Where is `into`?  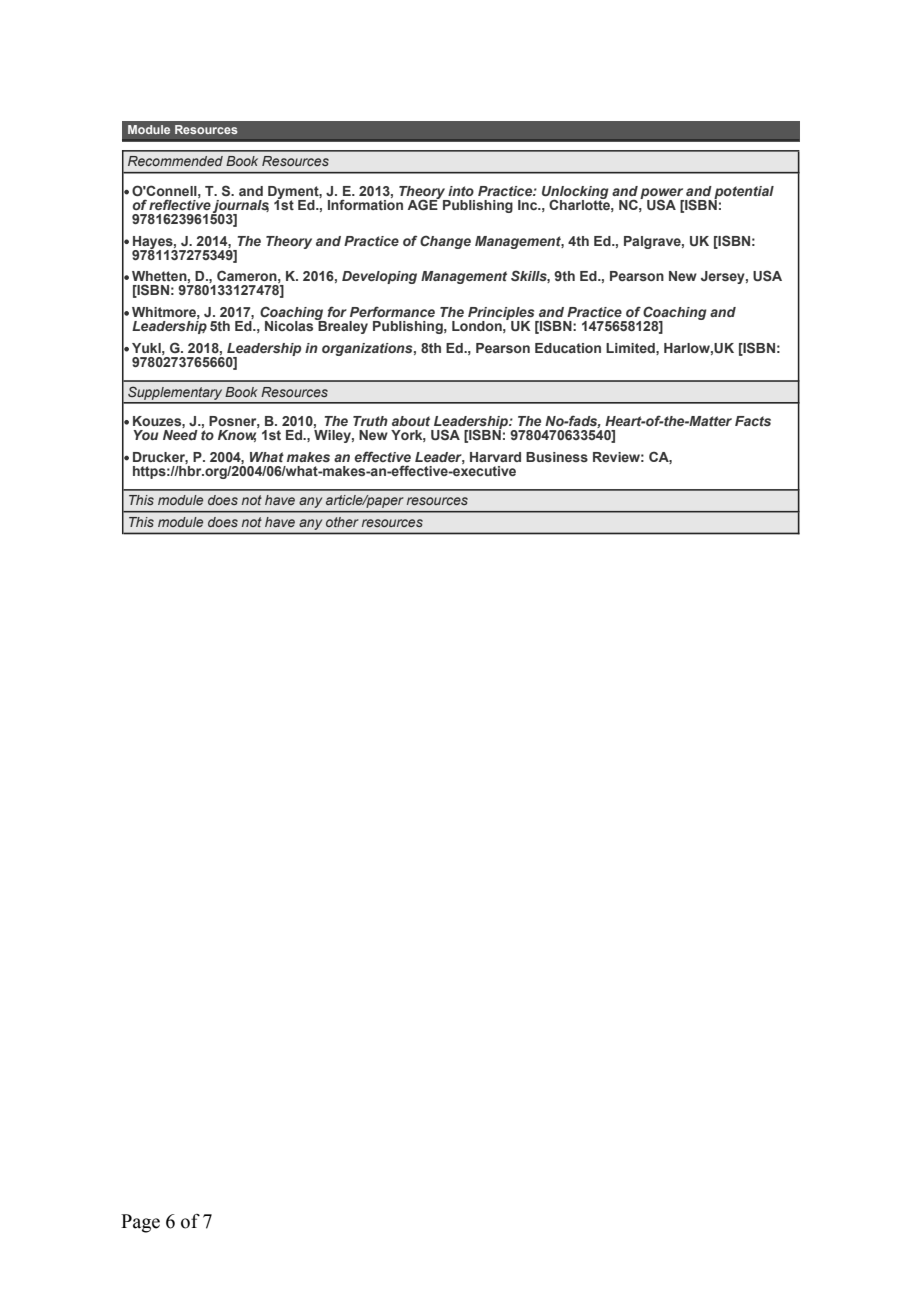
into is located at coordinates (461, 191).
